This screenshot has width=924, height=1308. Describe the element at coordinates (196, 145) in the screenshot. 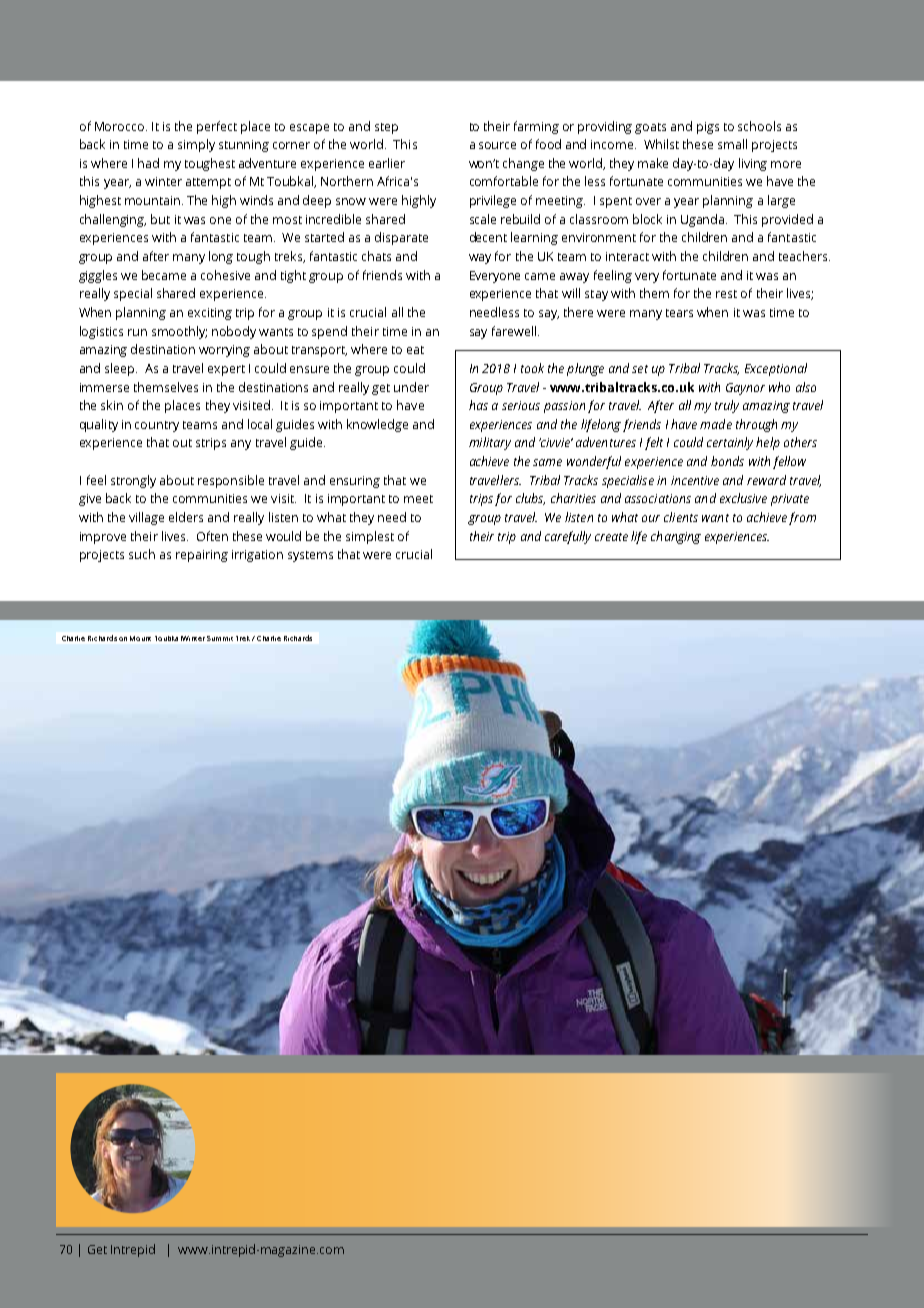

I see `simply` at that location.
